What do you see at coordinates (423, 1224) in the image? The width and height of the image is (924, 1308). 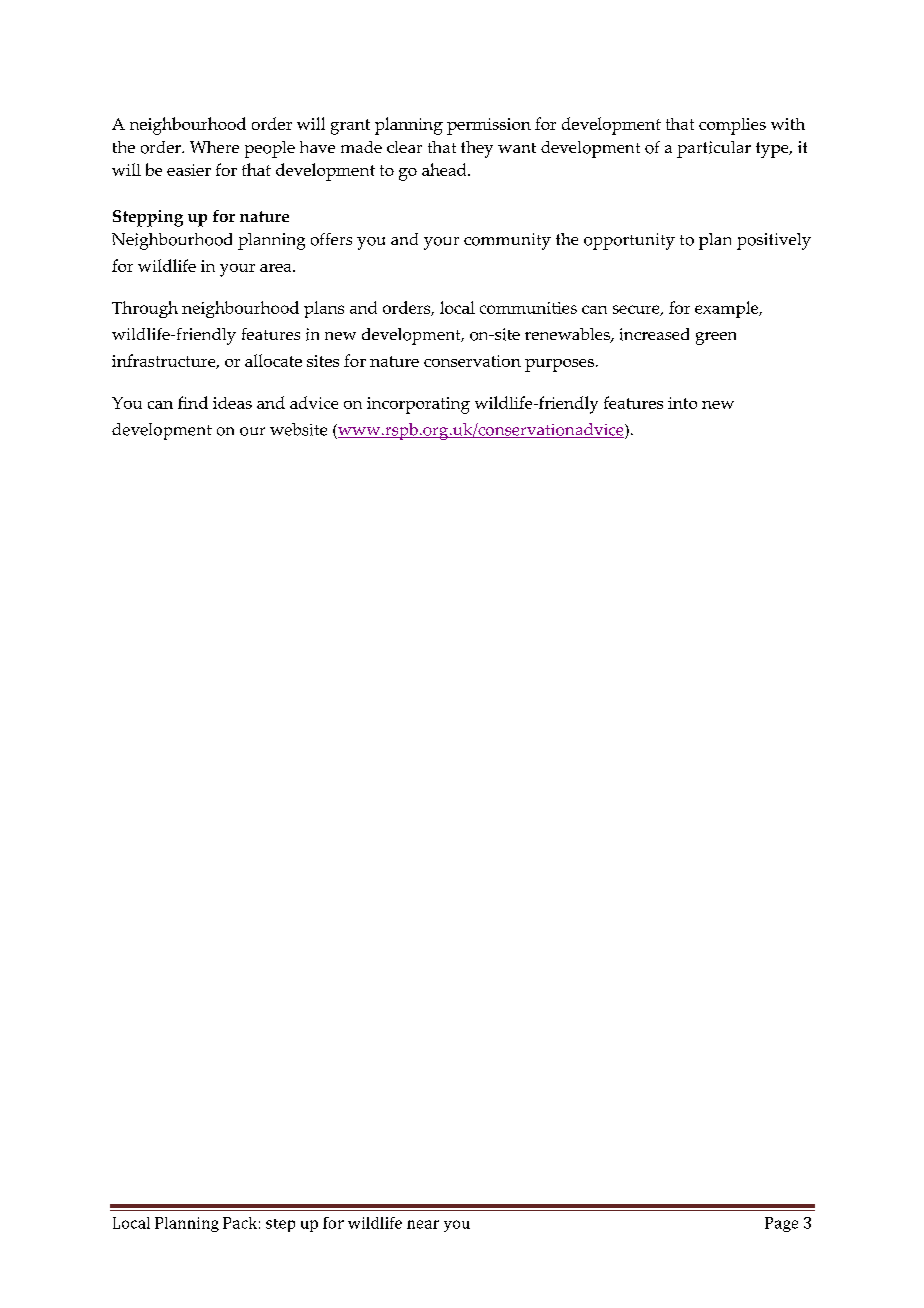 I see `near` at bounding box center [423, 1224].
